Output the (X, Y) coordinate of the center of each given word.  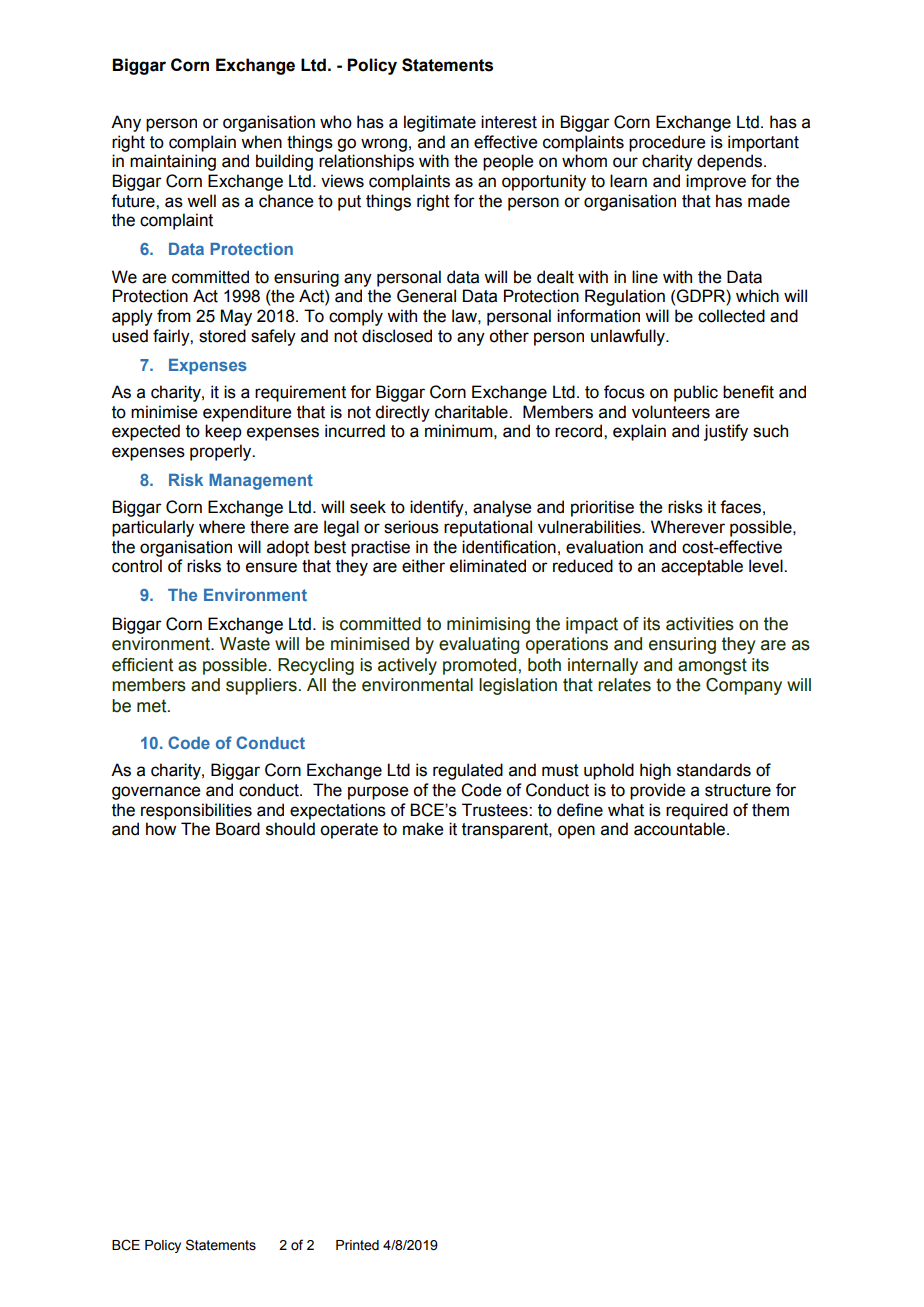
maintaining (173, 162)
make (423, 829)
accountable (681, 829)
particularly (153, 528)
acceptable (702, 567)
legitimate (440, 123)
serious (411, 527)
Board (238, 829)
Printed (357, 1245)
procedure (667, 143)
